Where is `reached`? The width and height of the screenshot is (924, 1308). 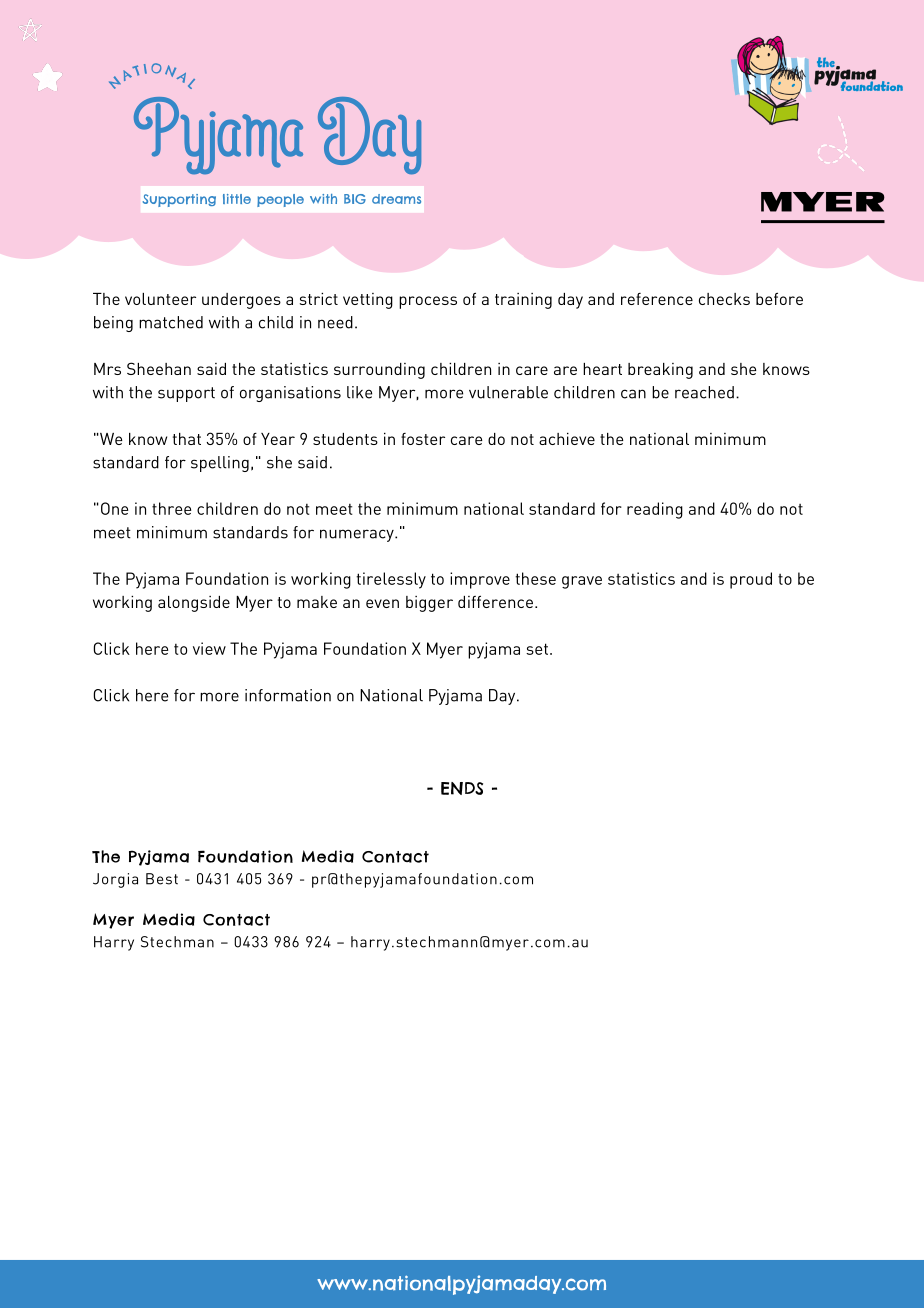
reached is located at coordinates (704, 392).
